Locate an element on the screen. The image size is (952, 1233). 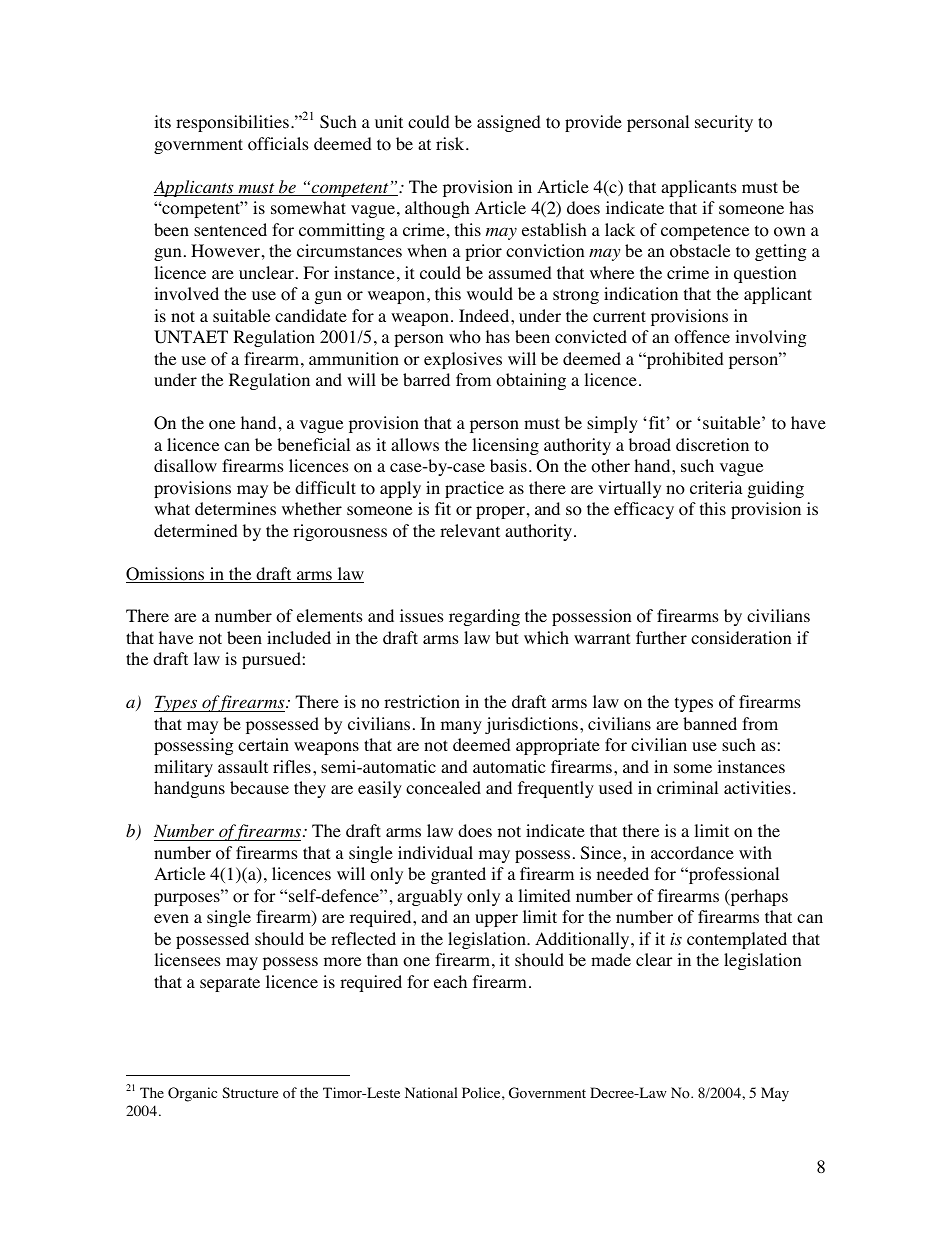
Police is located at coordinates (482, 1093).
